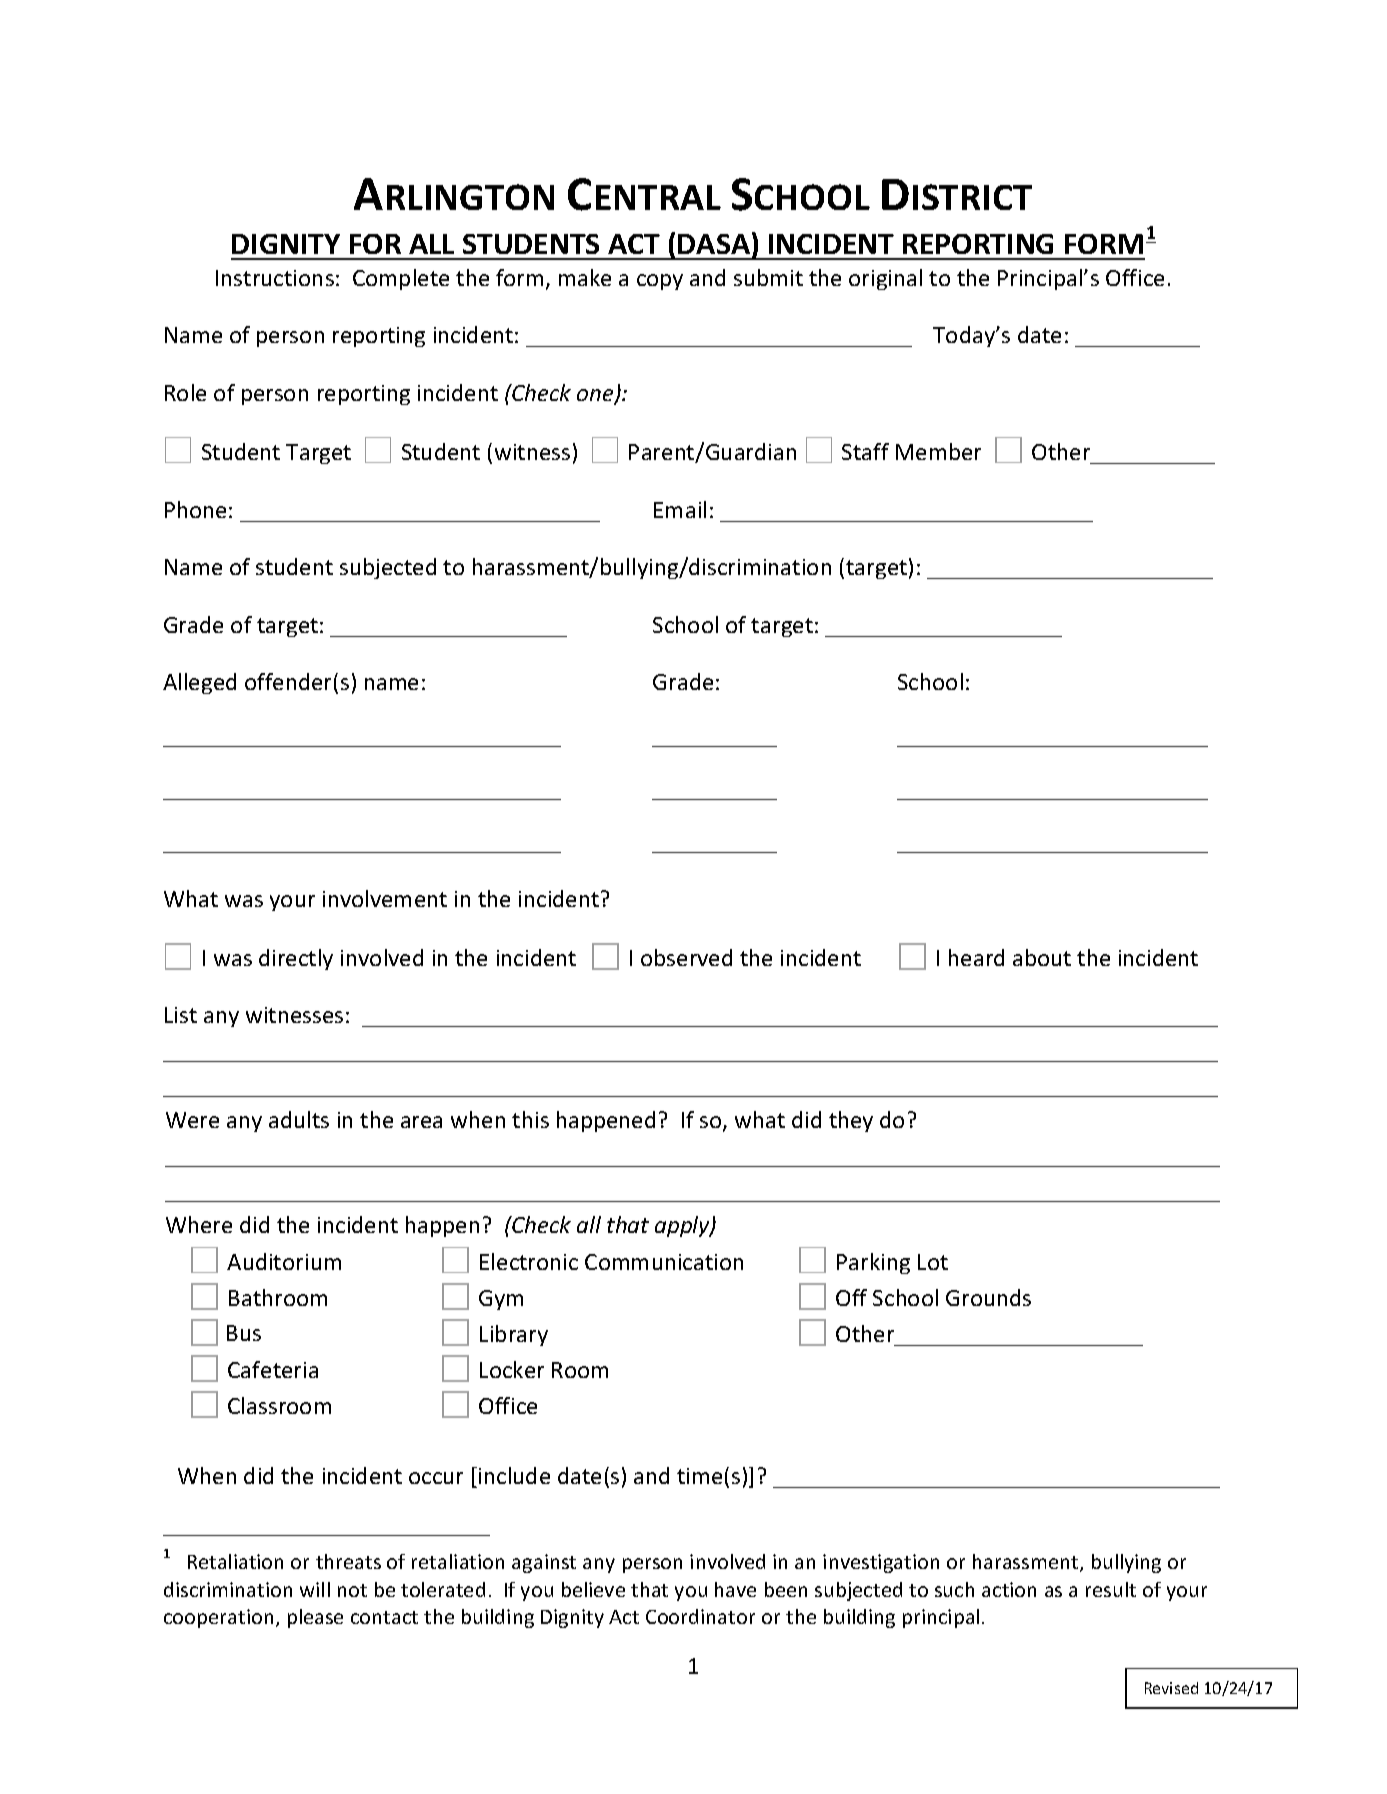  What do you see at coordinates (885, 279) in the document?
I see `original` at bounding box center [885, 279].
